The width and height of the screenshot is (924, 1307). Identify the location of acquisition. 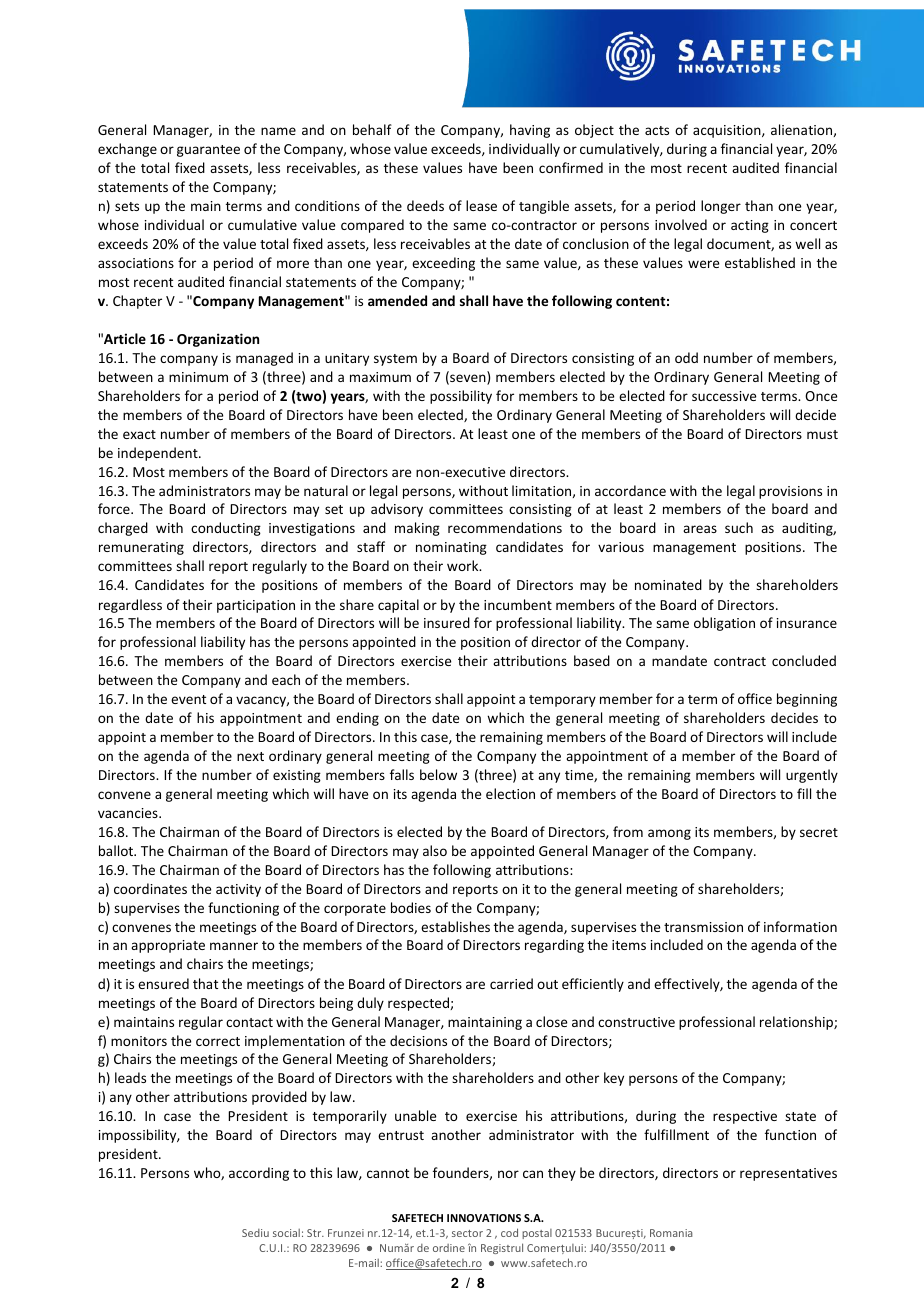
(728, 131).
